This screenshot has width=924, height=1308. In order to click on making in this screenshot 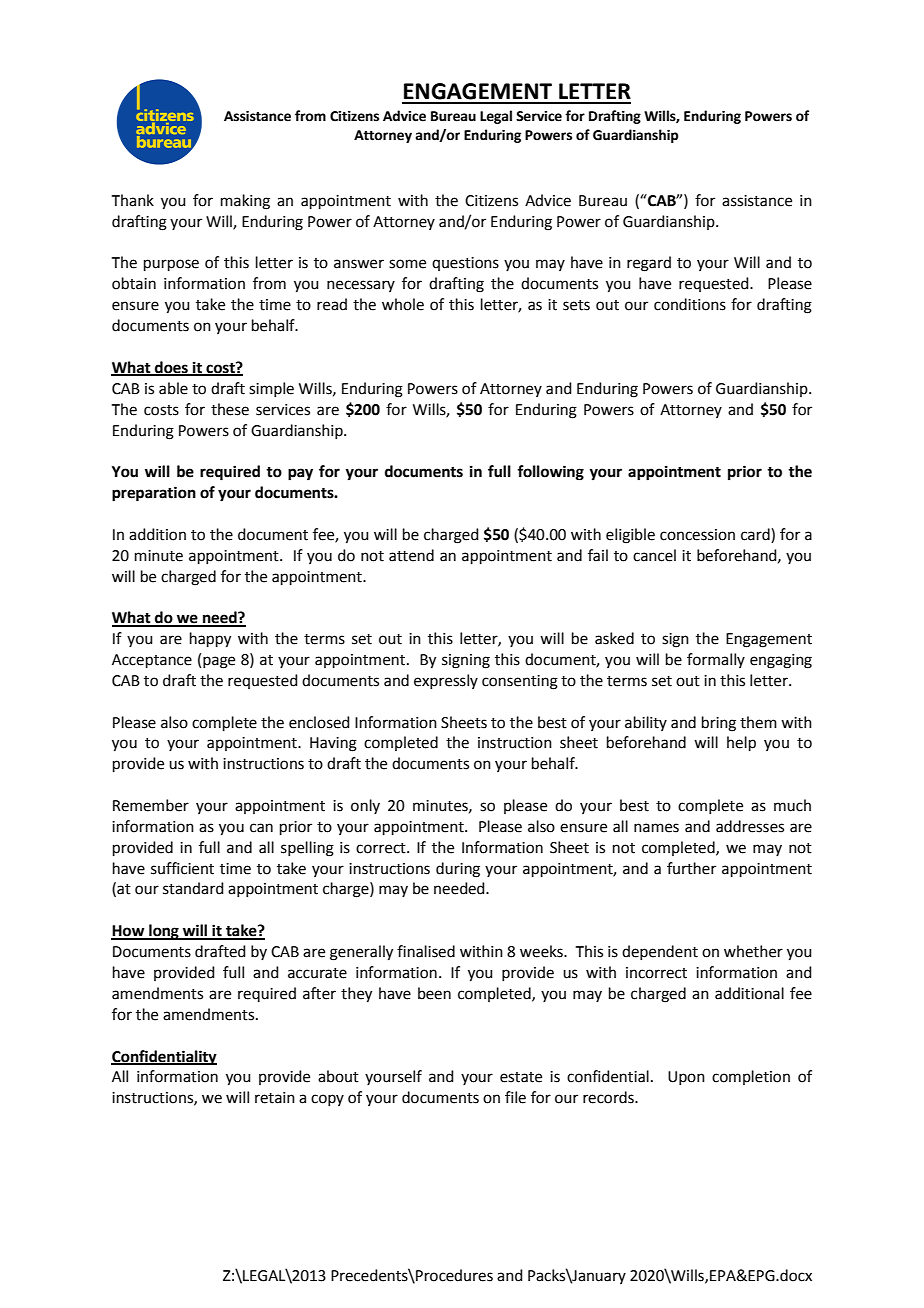, I will do `click(245, 202)`.
